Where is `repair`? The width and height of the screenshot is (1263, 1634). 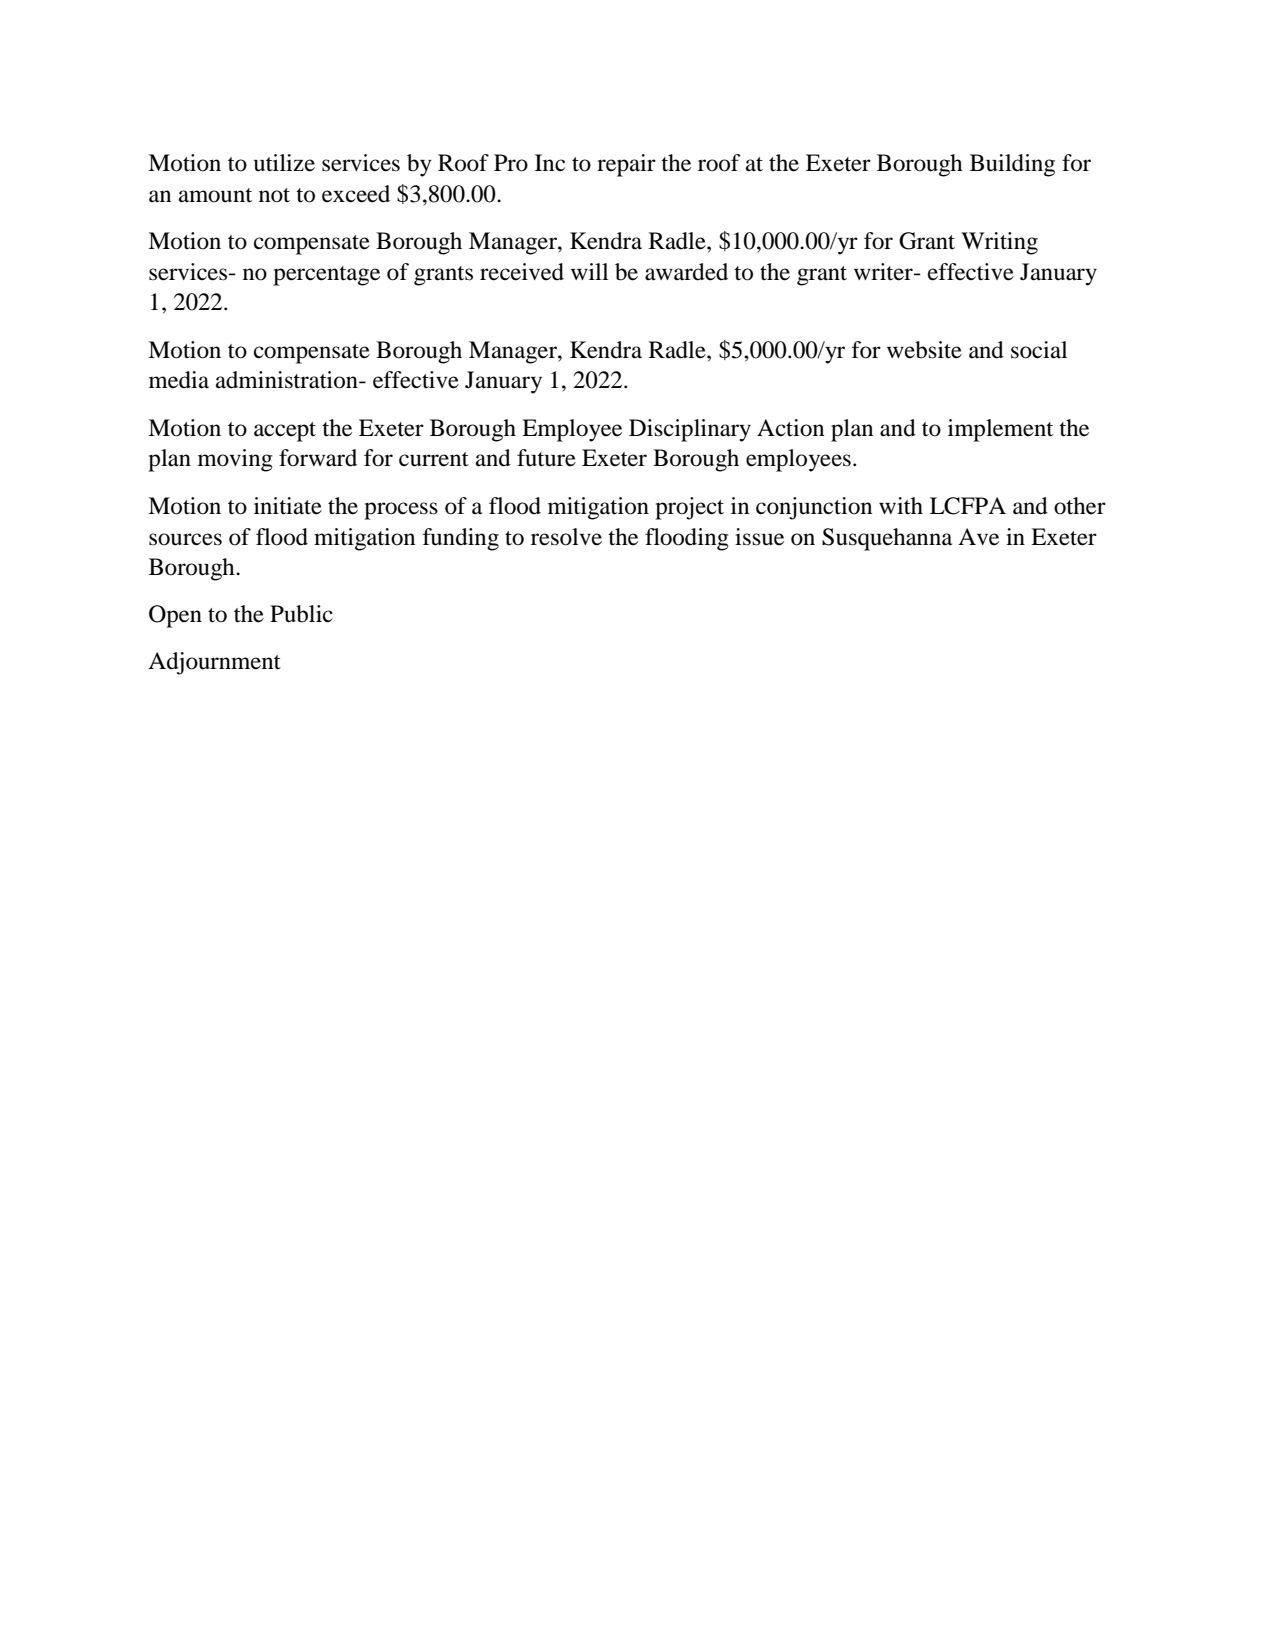
repair is located at coordinates (626, 165).
